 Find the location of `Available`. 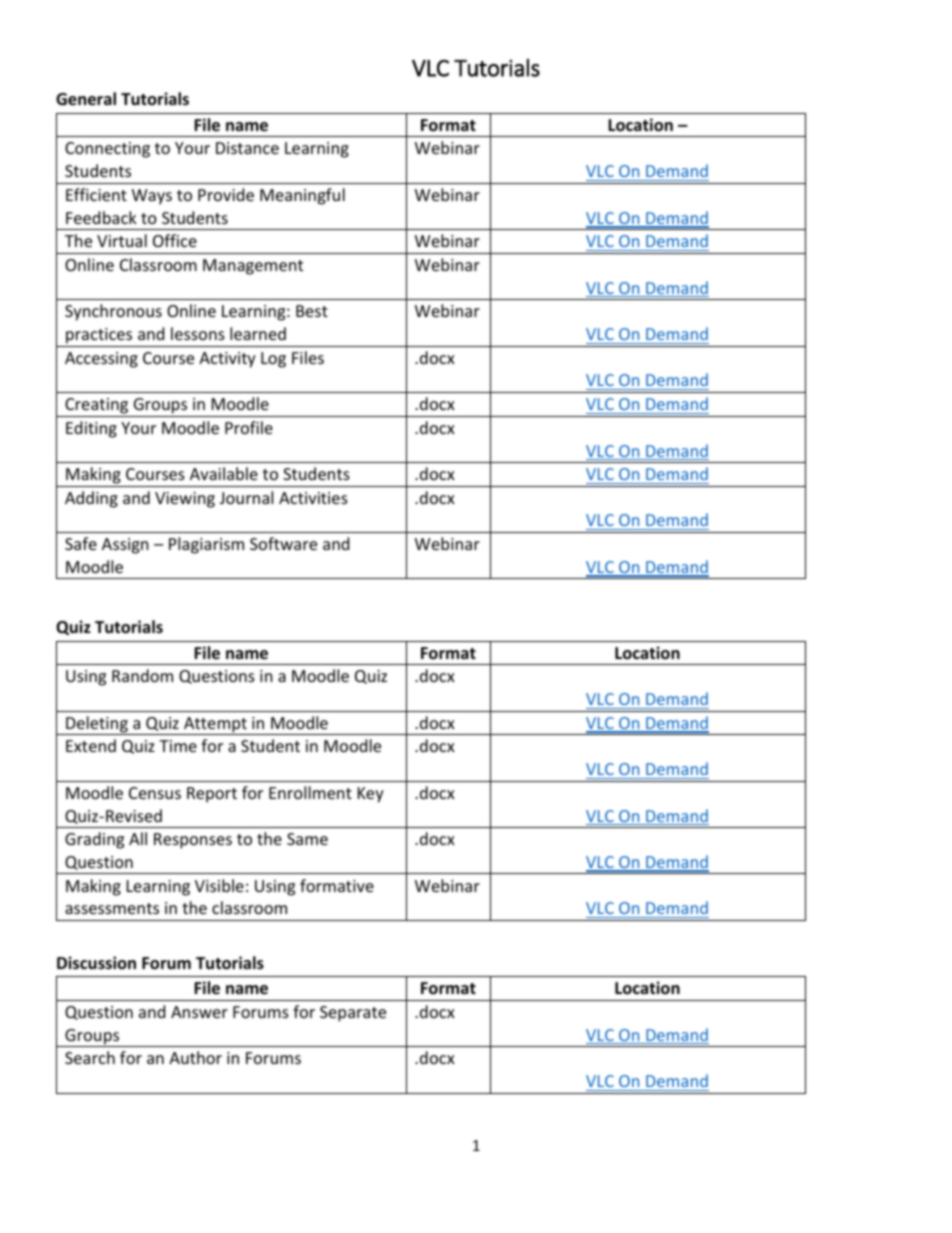

Available is located at coordinates (224, 473).
